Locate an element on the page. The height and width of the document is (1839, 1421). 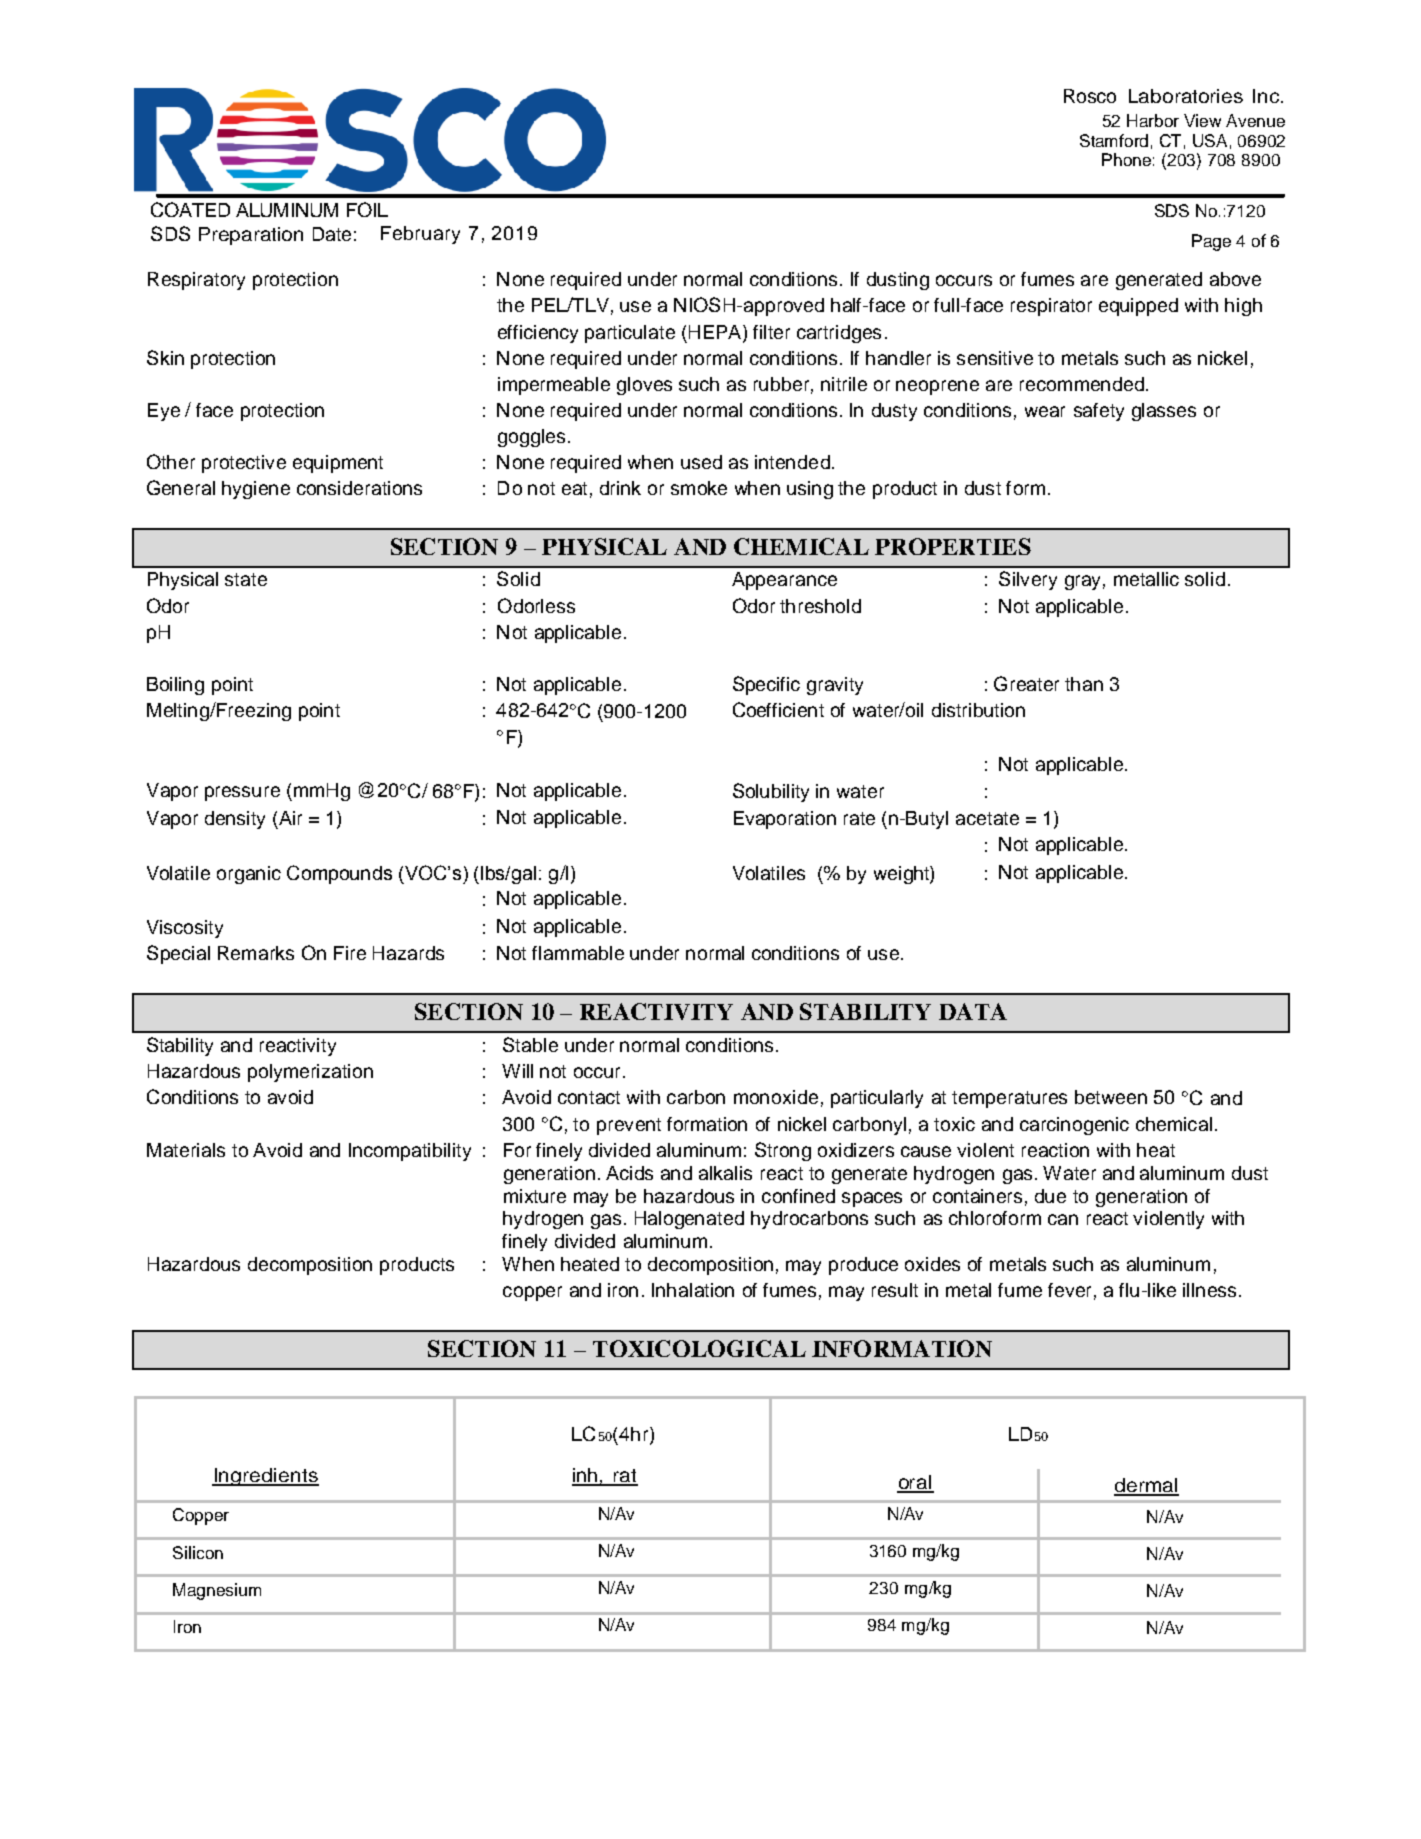
safety is located at coordinates (1099, 412).
